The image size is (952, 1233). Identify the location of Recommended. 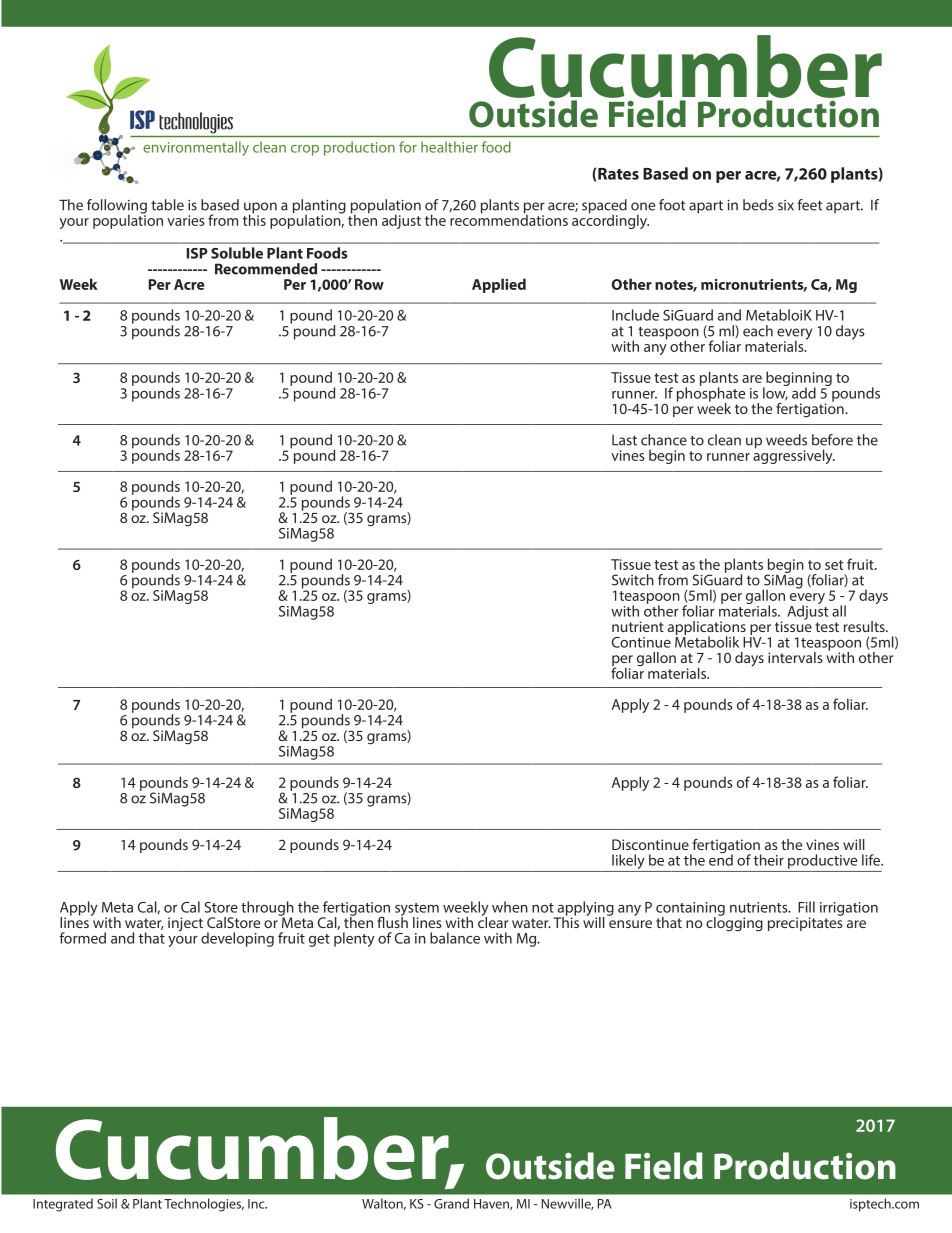
(266, 269).
